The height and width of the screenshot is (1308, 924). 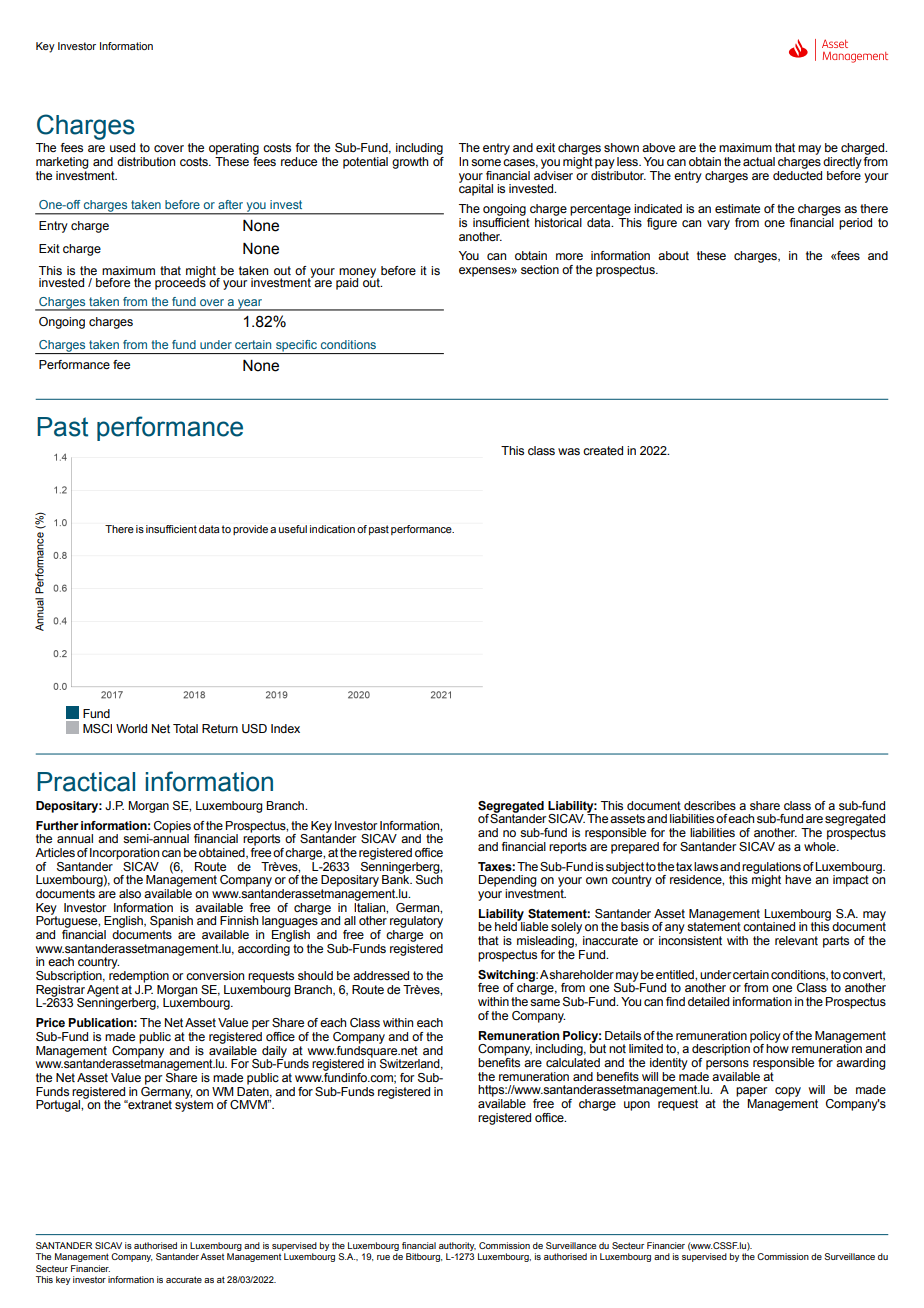 What do you see at coordinates (146, 161) in the screenshot?
I see `distribution` at bounding box center [146, 161].
